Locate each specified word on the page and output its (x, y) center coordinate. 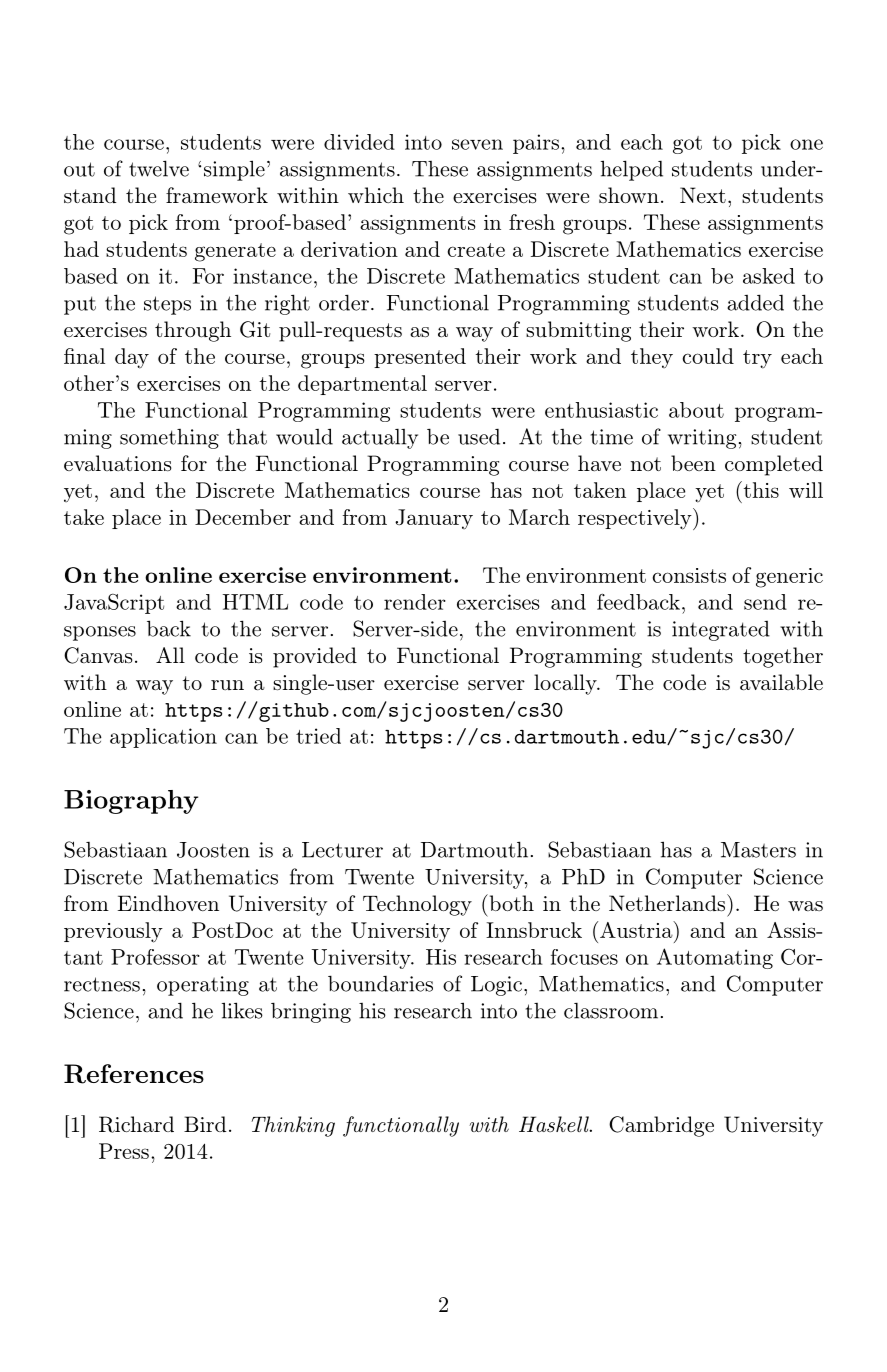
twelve (159, 168)
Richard (136, 1124)
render (415, 602)
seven (477, 144)
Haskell (555, 1124)
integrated (721, 631)
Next (703, 195)
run (227, 685)
